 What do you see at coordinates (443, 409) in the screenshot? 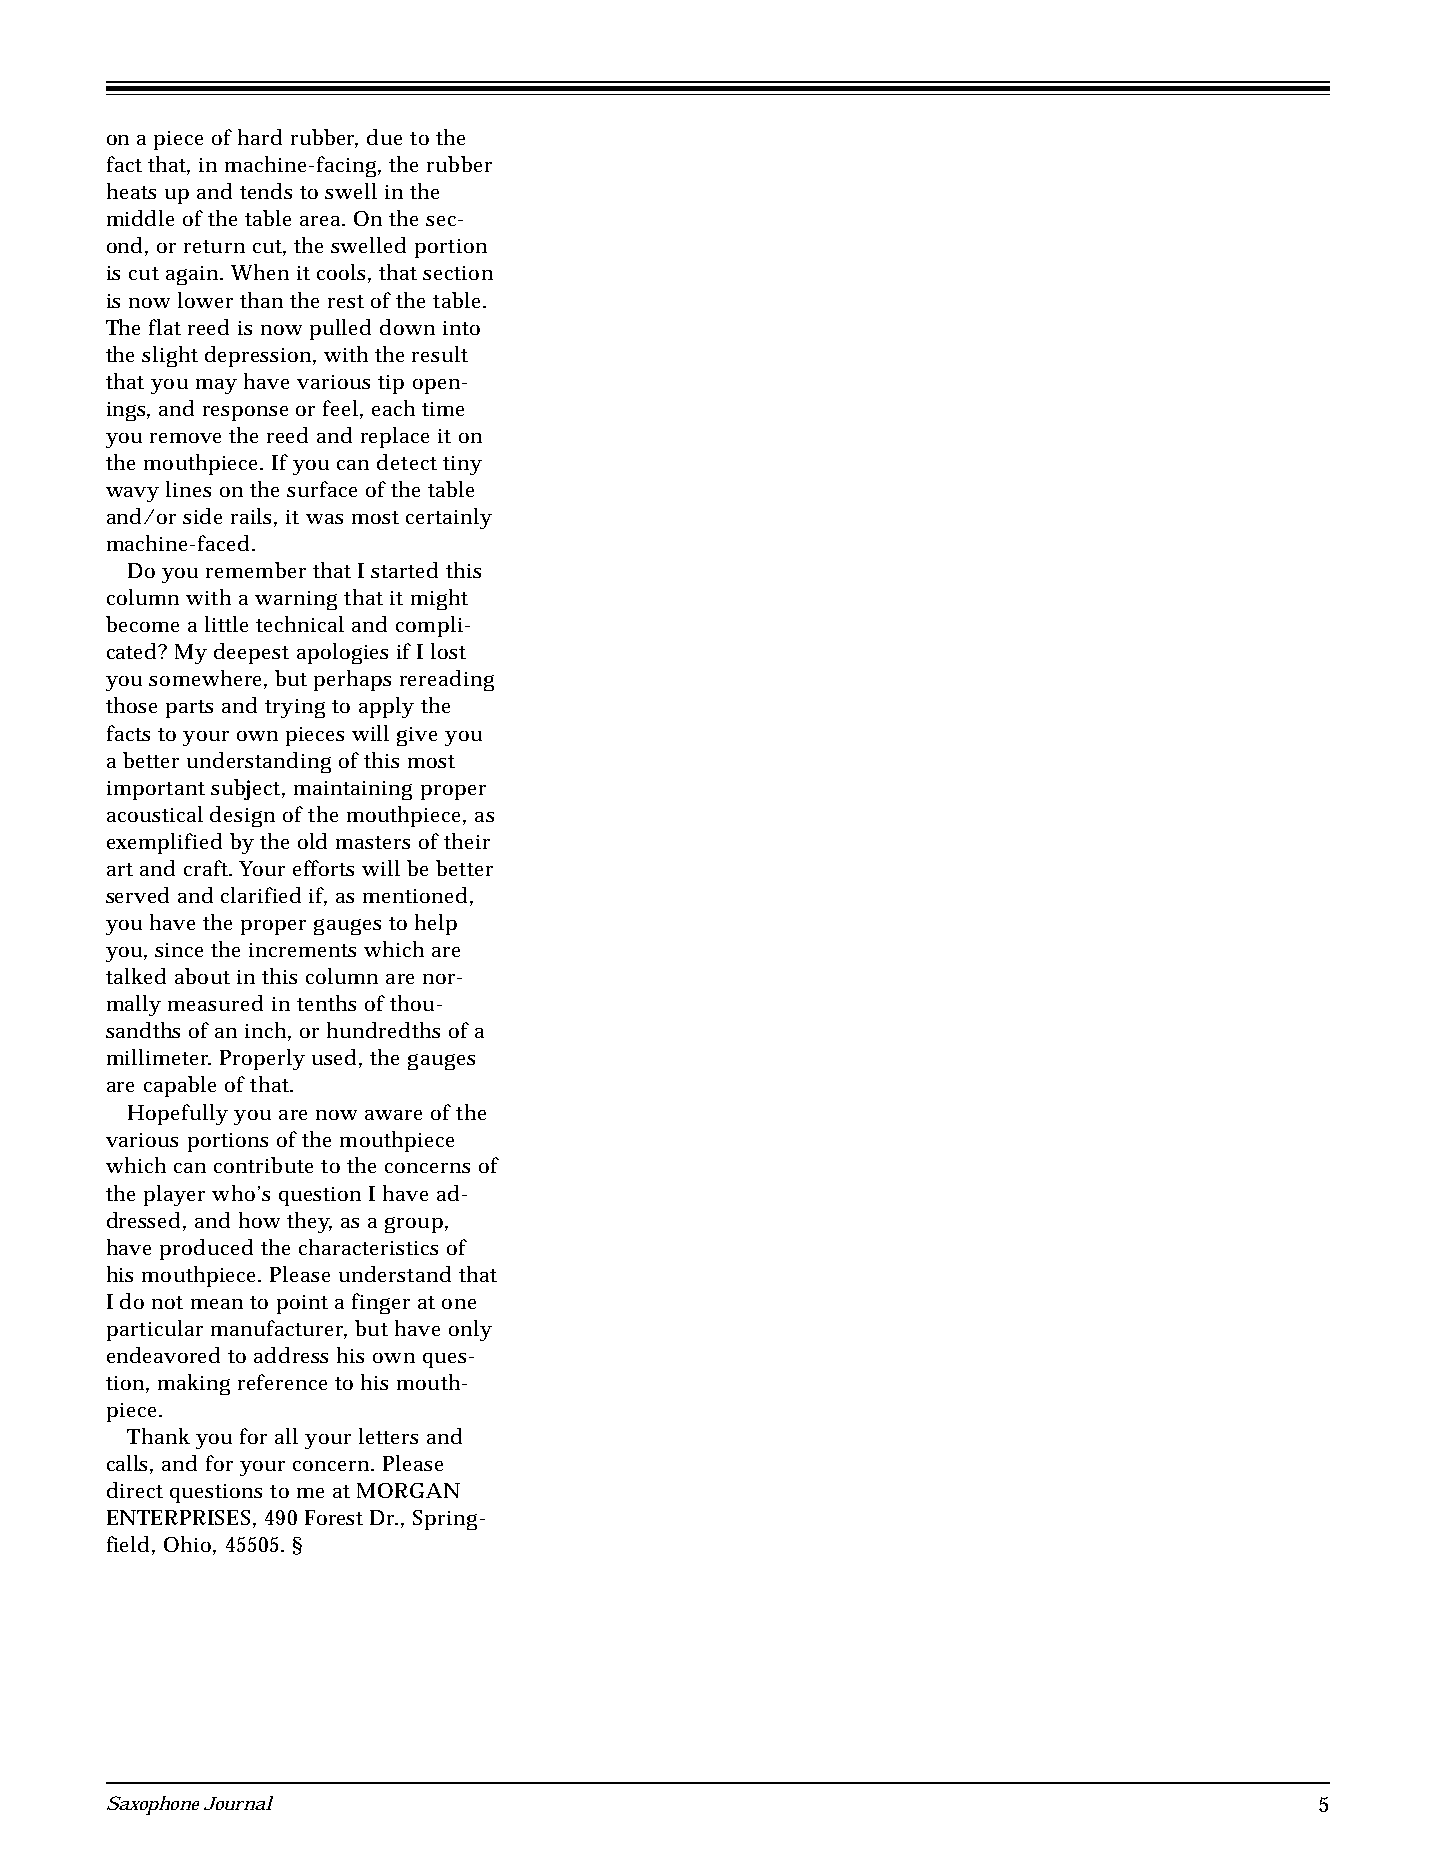
I see `time` at bounding box center [443, 409].
